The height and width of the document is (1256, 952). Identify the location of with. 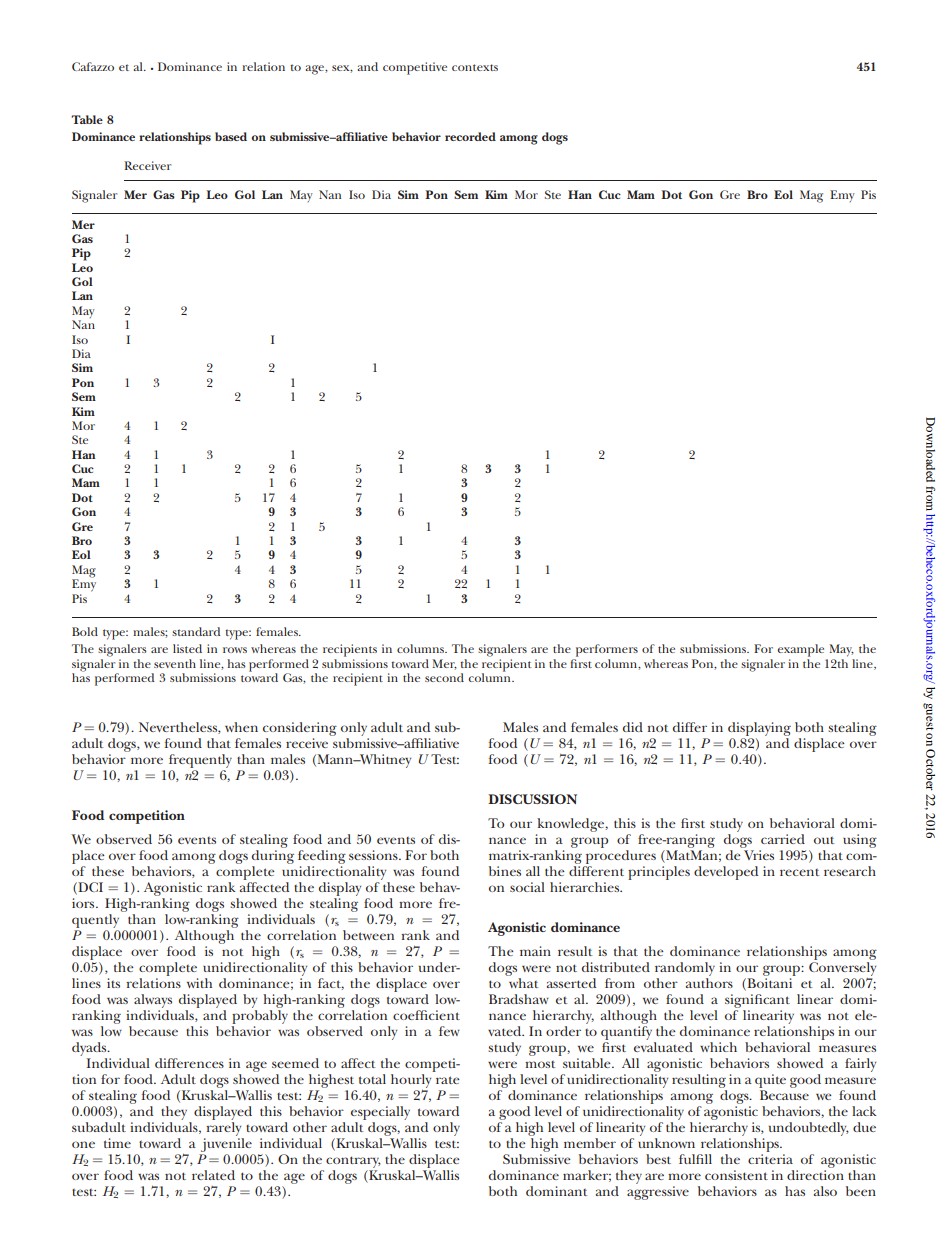
(199, 983).
